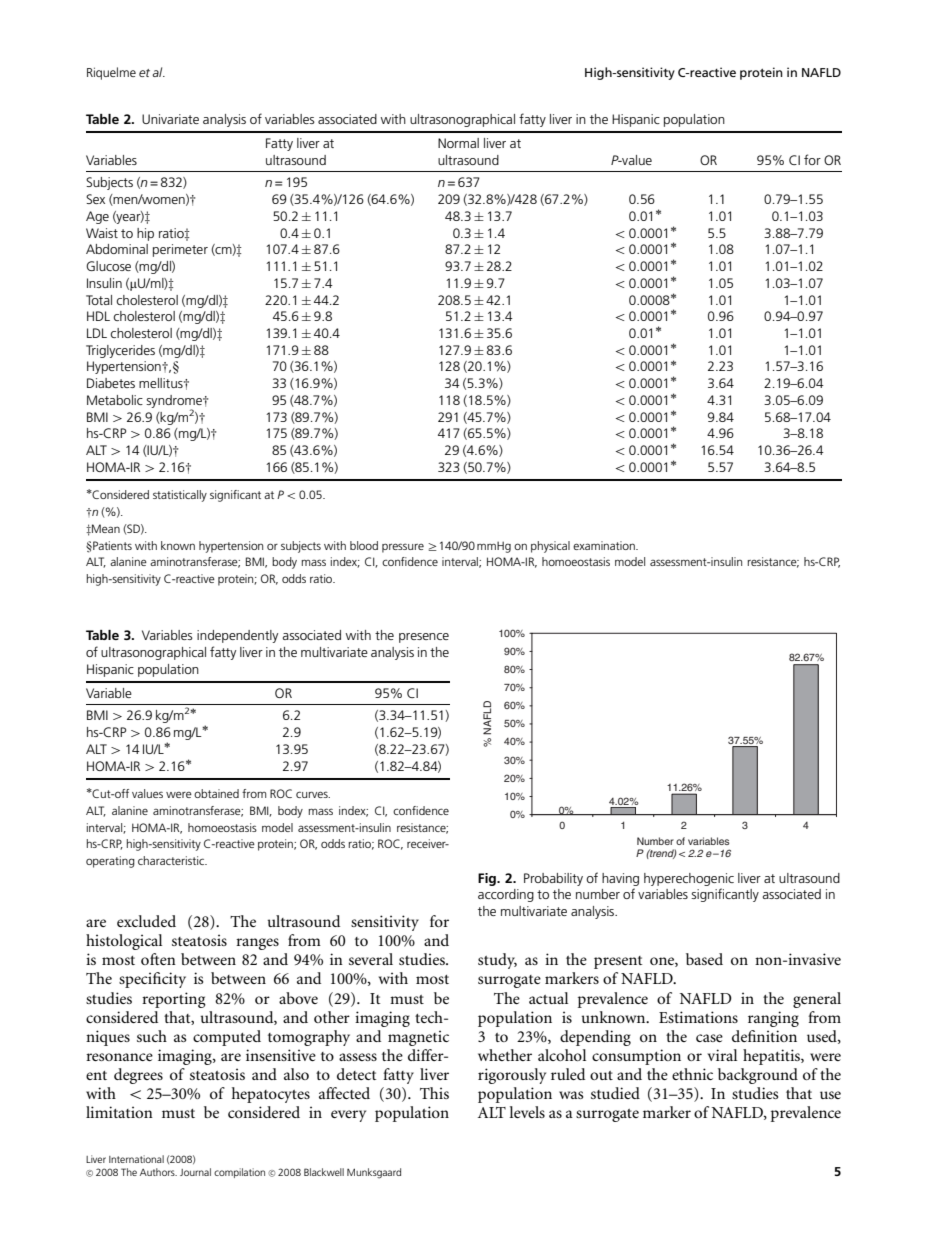  Describe the element at coordinates (403, 548) in the document. I see `pressure` at that location.
